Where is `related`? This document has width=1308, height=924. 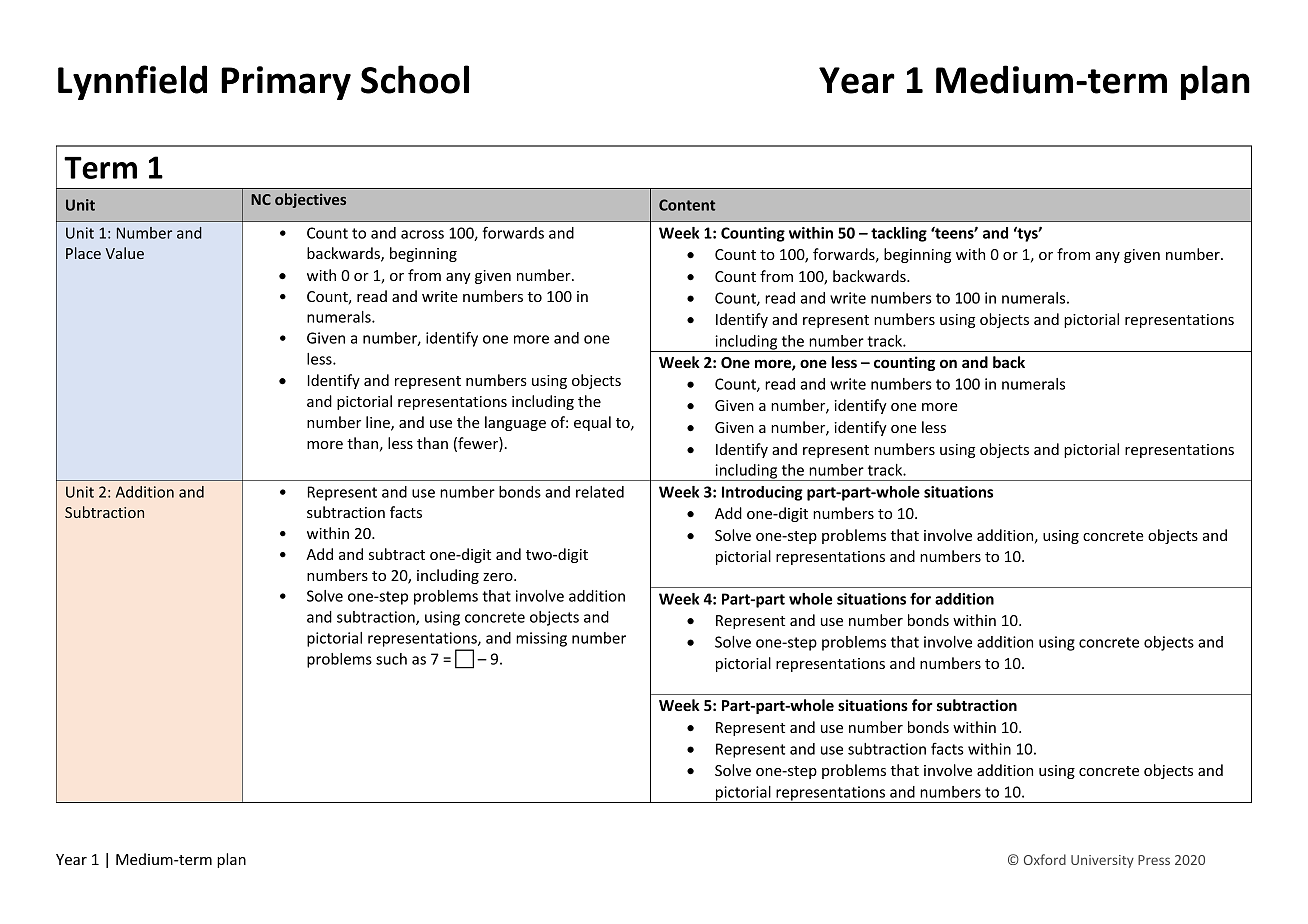
related is located at coordinates (600, 492).
